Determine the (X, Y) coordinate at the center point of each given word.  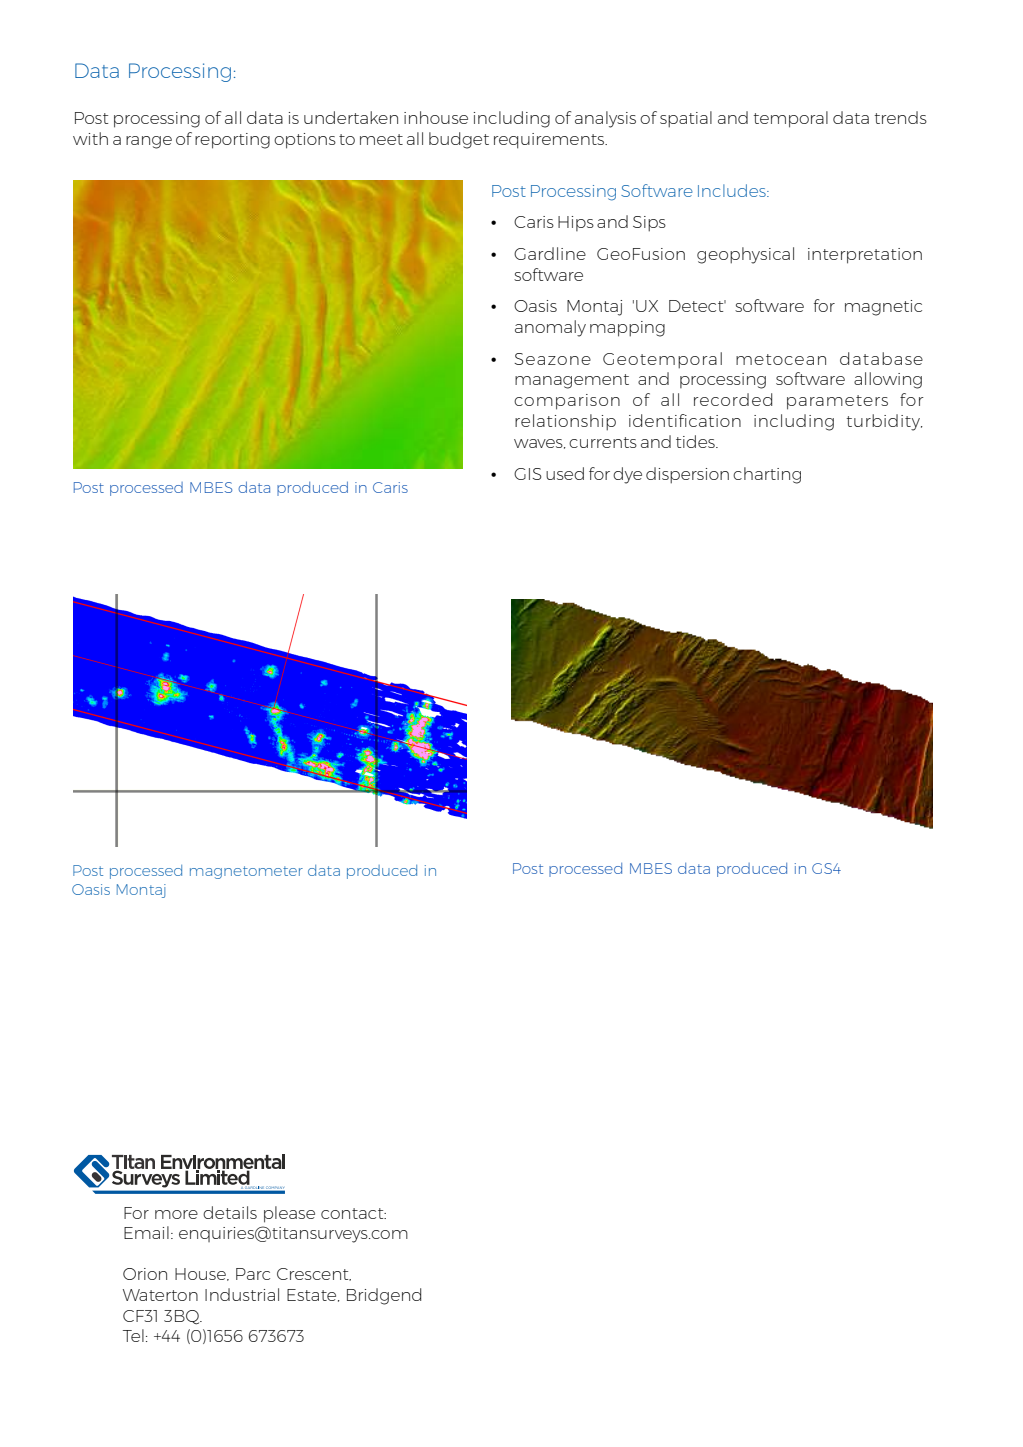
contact (353, 1213)
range (149, 142)
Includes (733, 190)
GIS (527, 474)
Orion (145, 1274)
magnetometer (246, 872)
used (565, 473)
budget (459, 140)
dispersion (687, 475)
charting (767, 475)
